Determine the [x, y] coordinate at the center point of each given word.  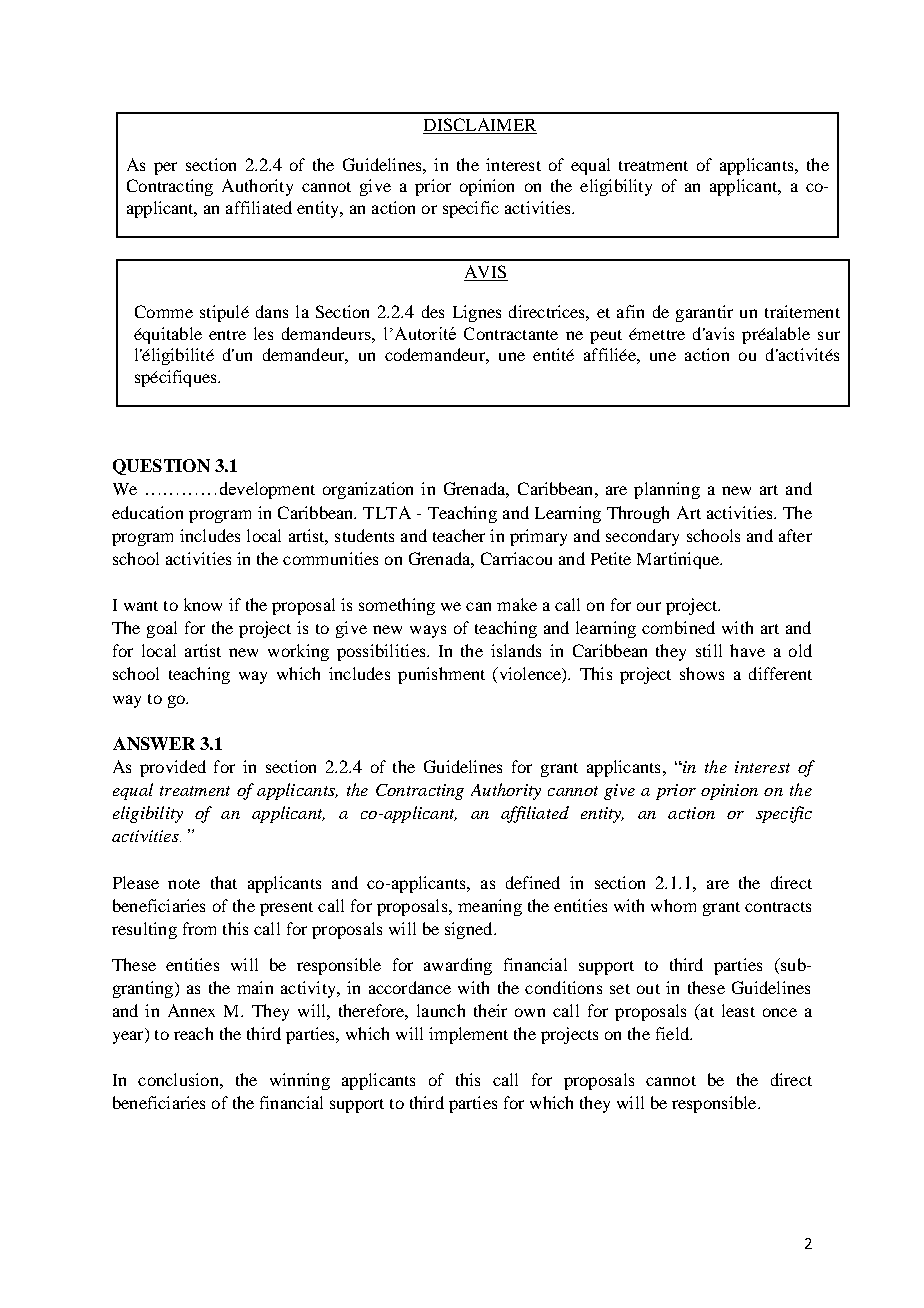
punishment [441, 675]
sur [829, 335]
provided [173, 768]
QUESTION [161, 467]
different [780, 673]
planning [667, 490]
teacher [459, 535]
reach [193, 1033]
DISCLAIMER [480, 124]
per [165, 168]
